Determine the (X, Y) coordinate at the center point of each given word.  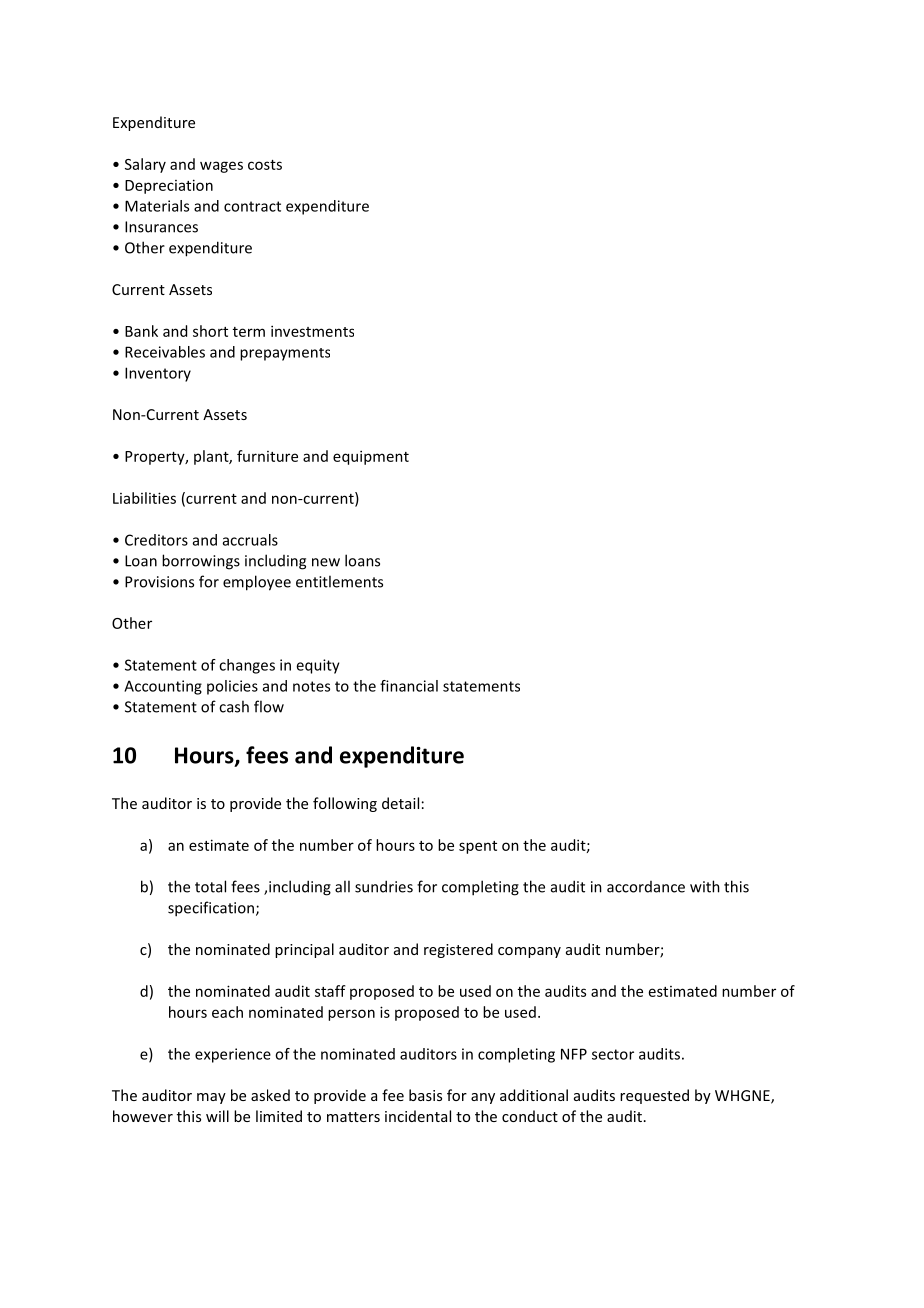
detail (400, 803)
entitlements (339, 581)
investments (312, 331)
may (211, 1098)
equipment (371, 457)
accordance (646, 887)
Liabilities (144, 498)
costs (265, 165)
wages (221, 167)
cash (234, 706)
